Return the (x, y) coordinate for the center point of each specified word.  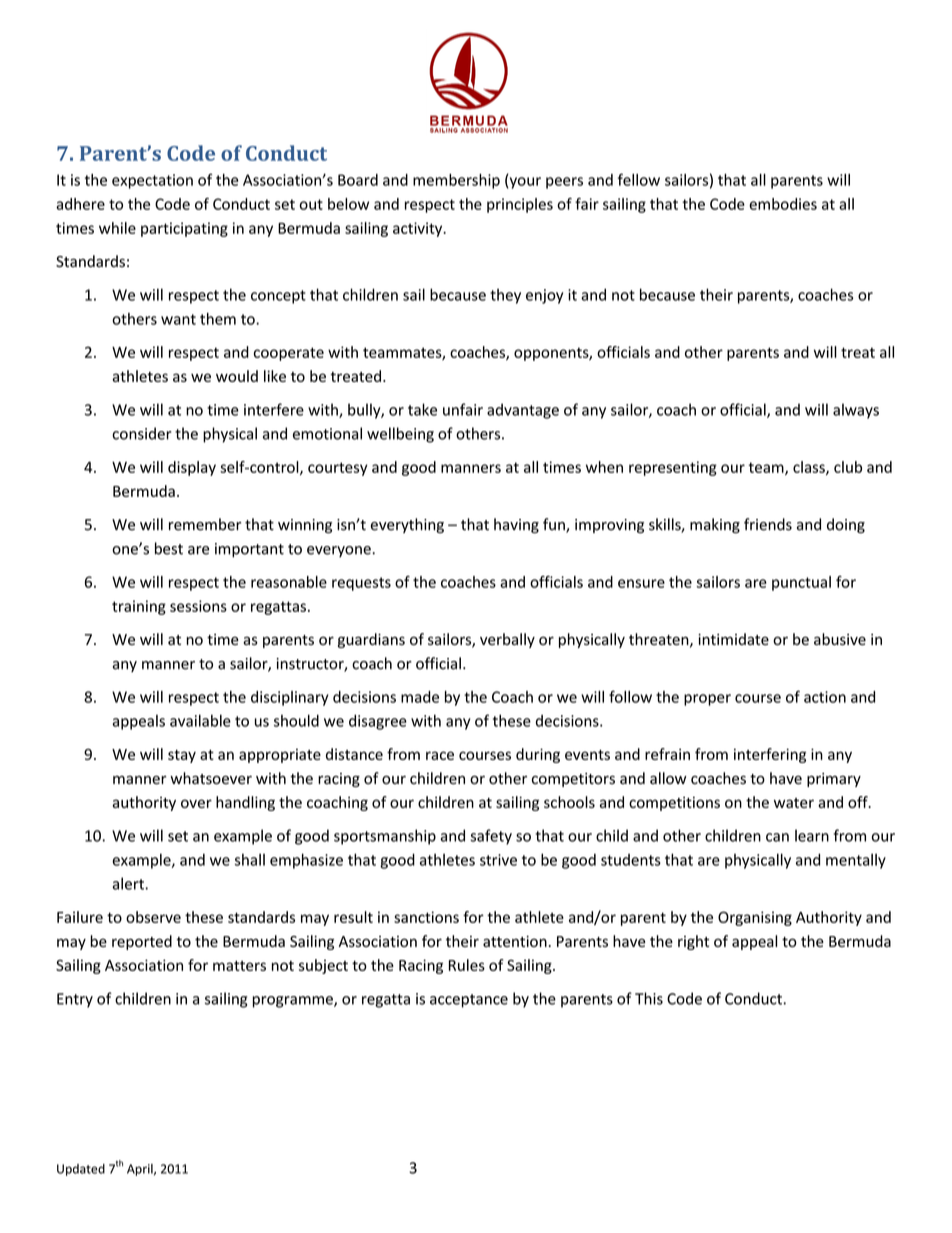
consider (142, 433)
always (856, 411)
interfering (770, 755)
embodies (783, 204)
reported (142, 942)
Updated (81, 1170)
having (516, 526)
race (440, 755)
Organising (755, 918)
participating (184, 229)
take (422, 409)
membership (456, 181)
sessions (198, 606)
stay (182, 756)
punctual (801, 583)
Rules (467, 965)
